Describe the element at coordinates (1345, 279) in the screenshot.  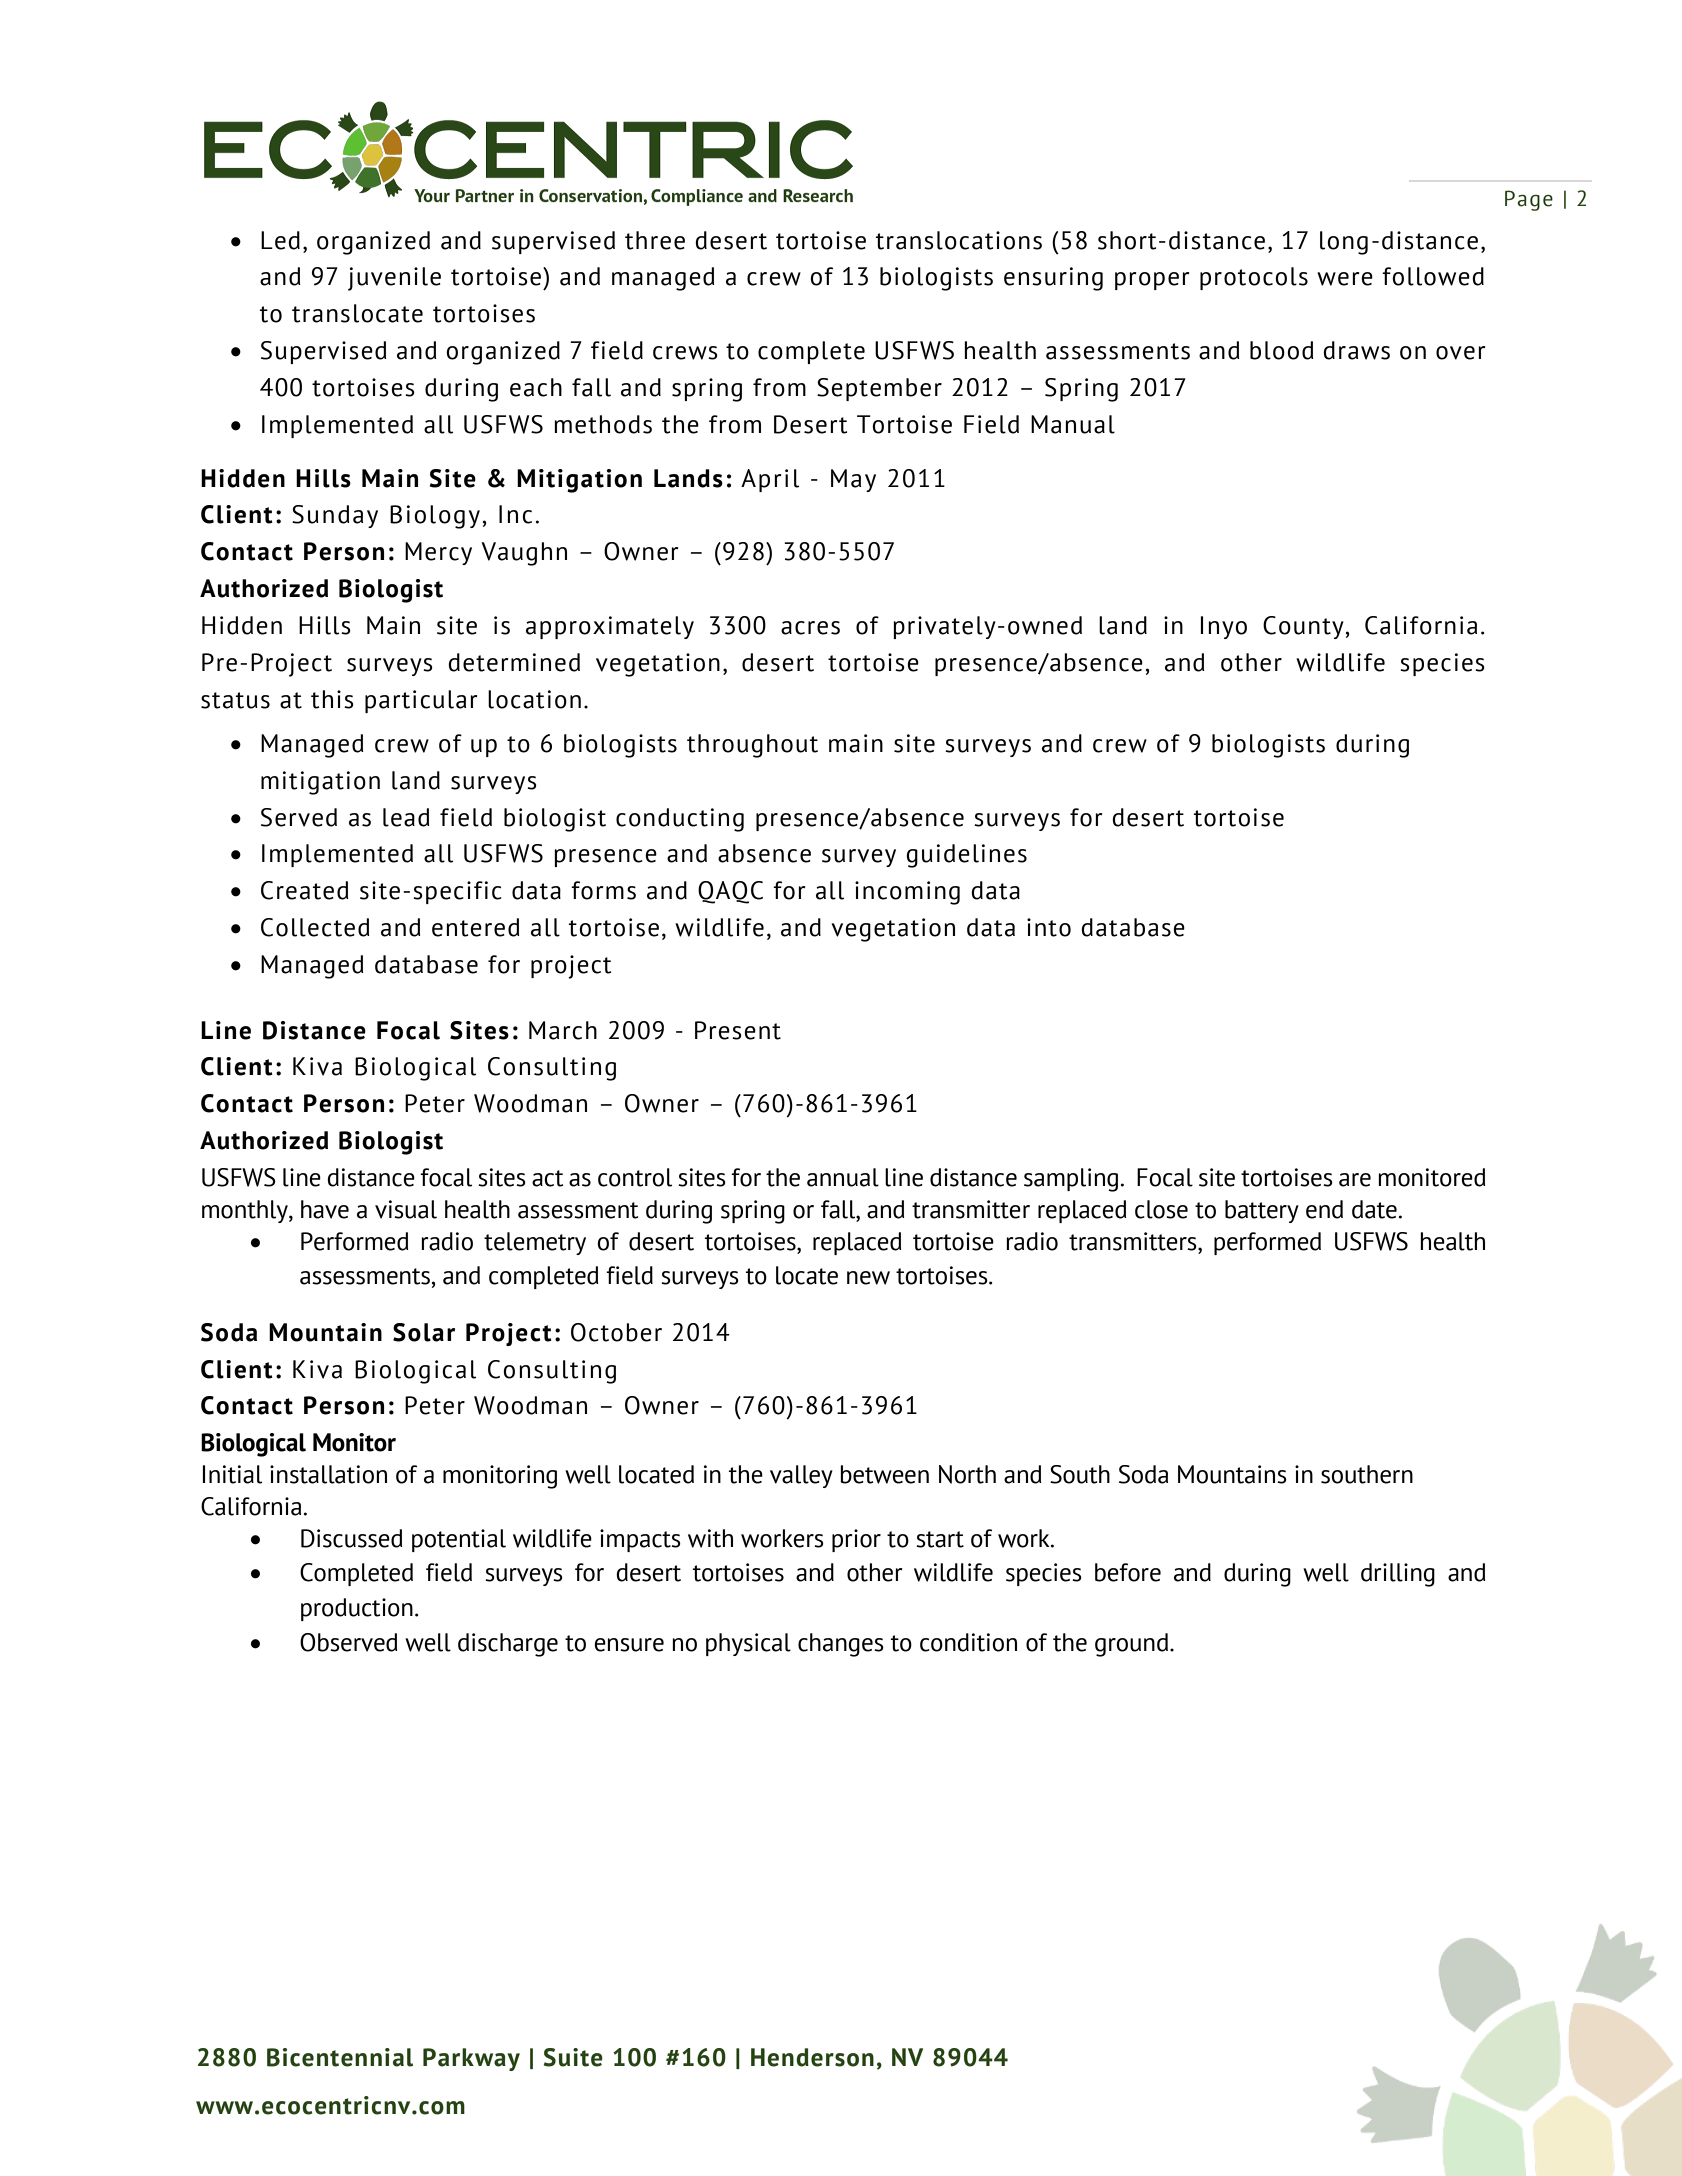
I see `were` at that location.
